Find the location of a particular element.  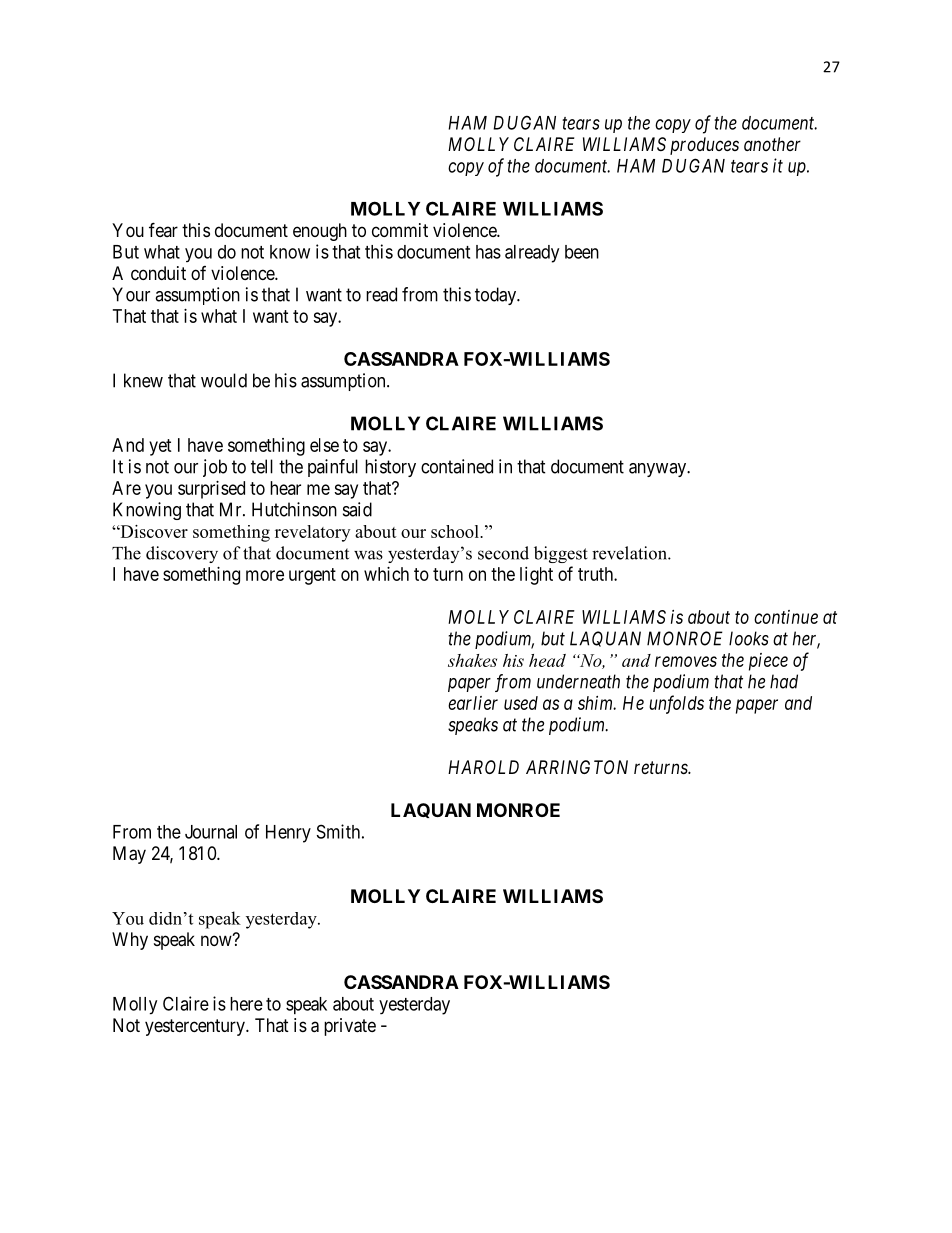

here is located at coordinates (246, 1004).
